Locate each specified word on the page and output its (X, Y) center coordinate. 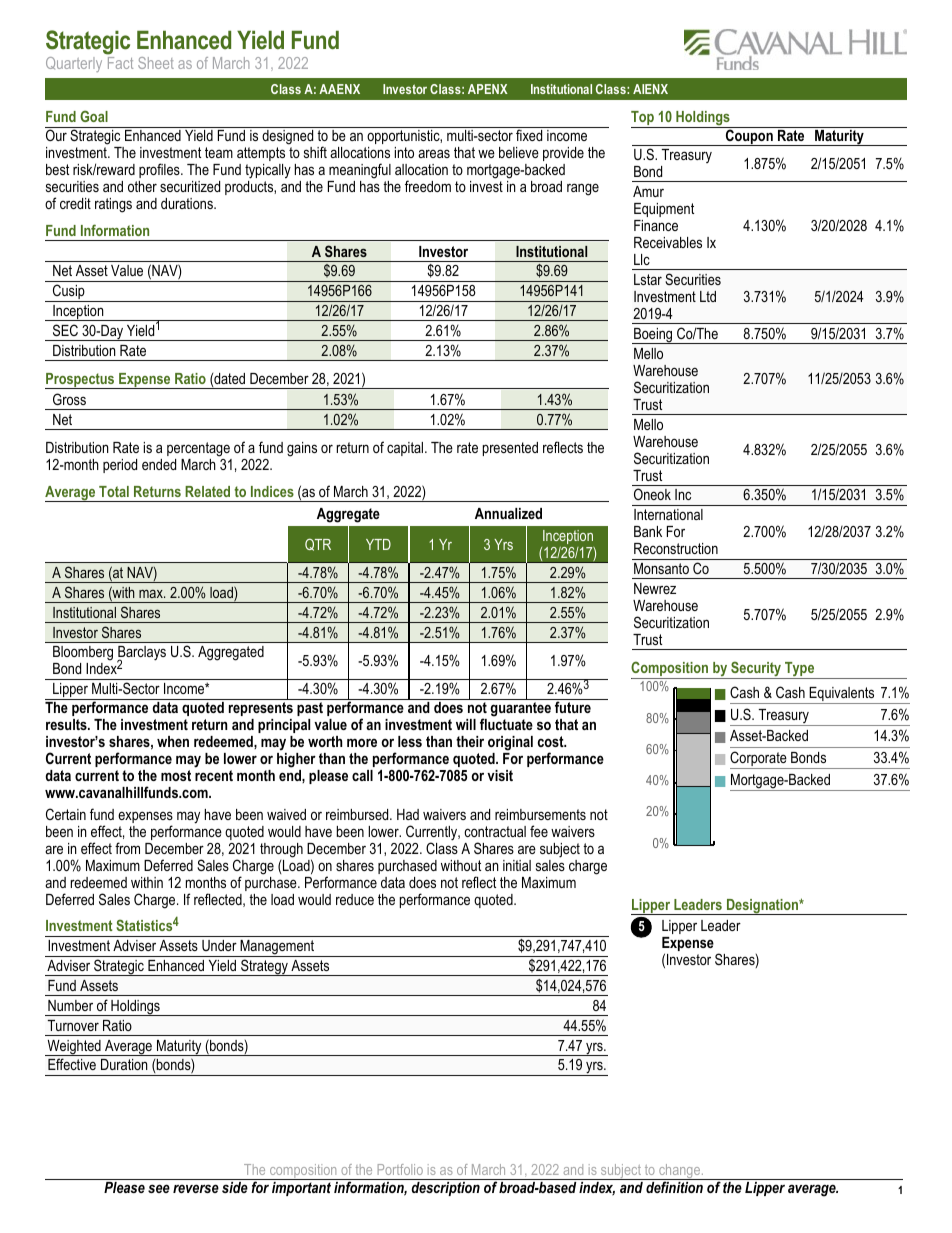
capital (406, 449)
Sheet (156, 63)
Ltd (708, 296)
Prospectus (81, 381)
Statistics (144, 925)
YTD (378, 544)
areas (434, 153)
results (67, 724)
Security (756, 670)
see (159, 1188)
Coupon (749, 137)
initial (517, 865)
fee (539, 831)
